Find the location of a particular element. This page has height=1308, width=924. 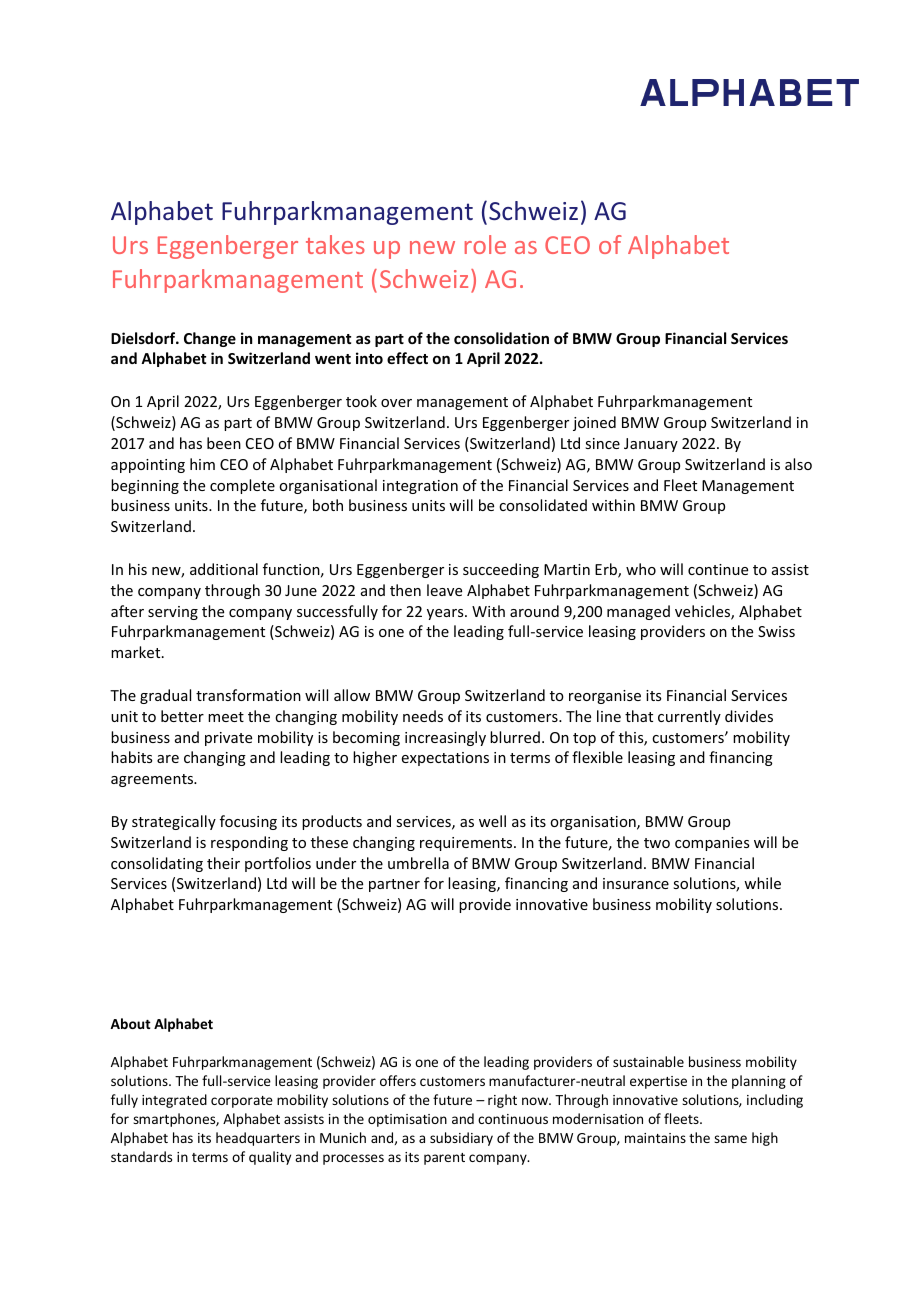

consolidation is located at coordinates (501, 338).
